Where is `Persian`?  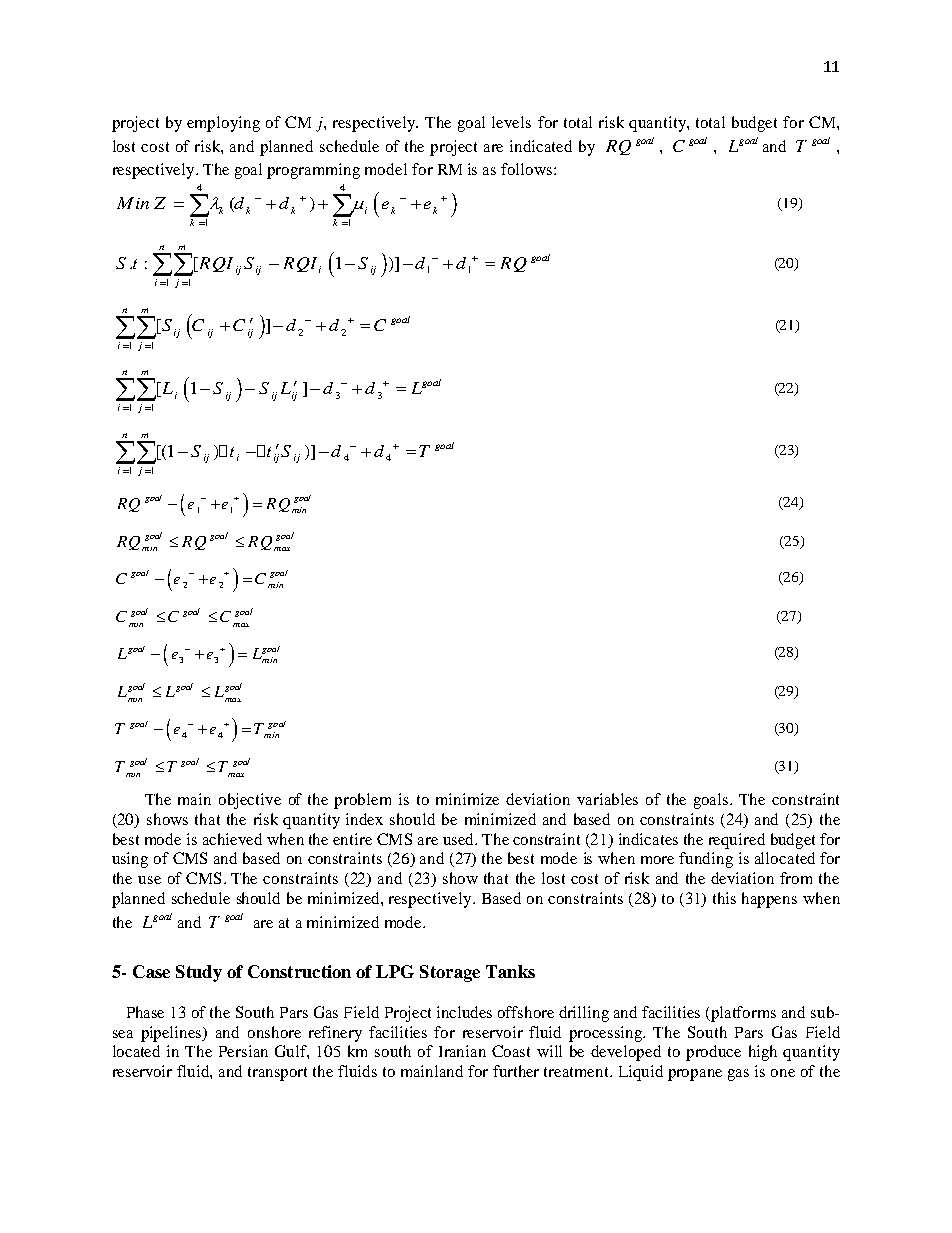
Persian is located at coordinates (243, 1051).
